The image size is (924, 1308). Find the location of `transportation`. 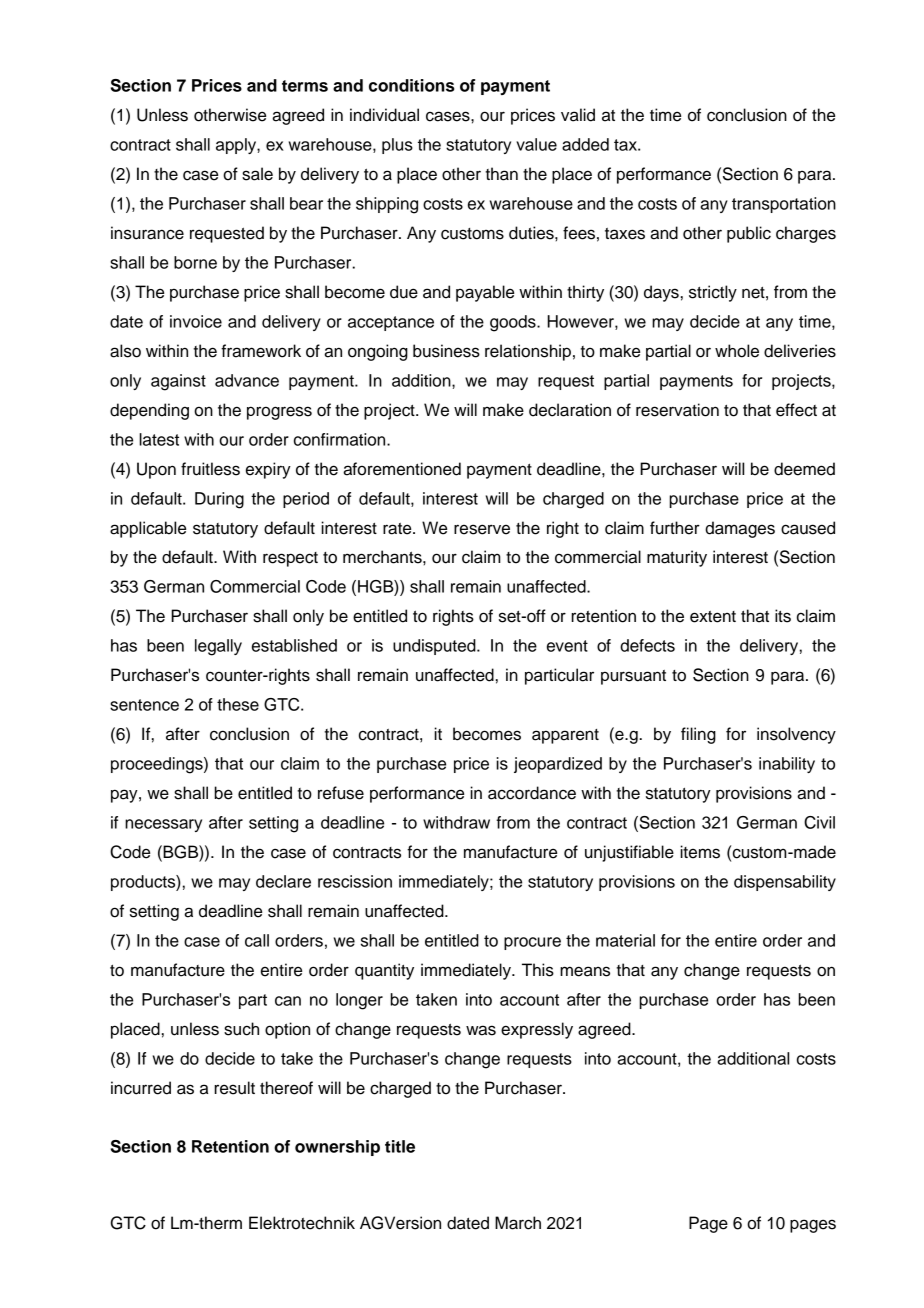

transportation is located at coordinates (784, 205).
